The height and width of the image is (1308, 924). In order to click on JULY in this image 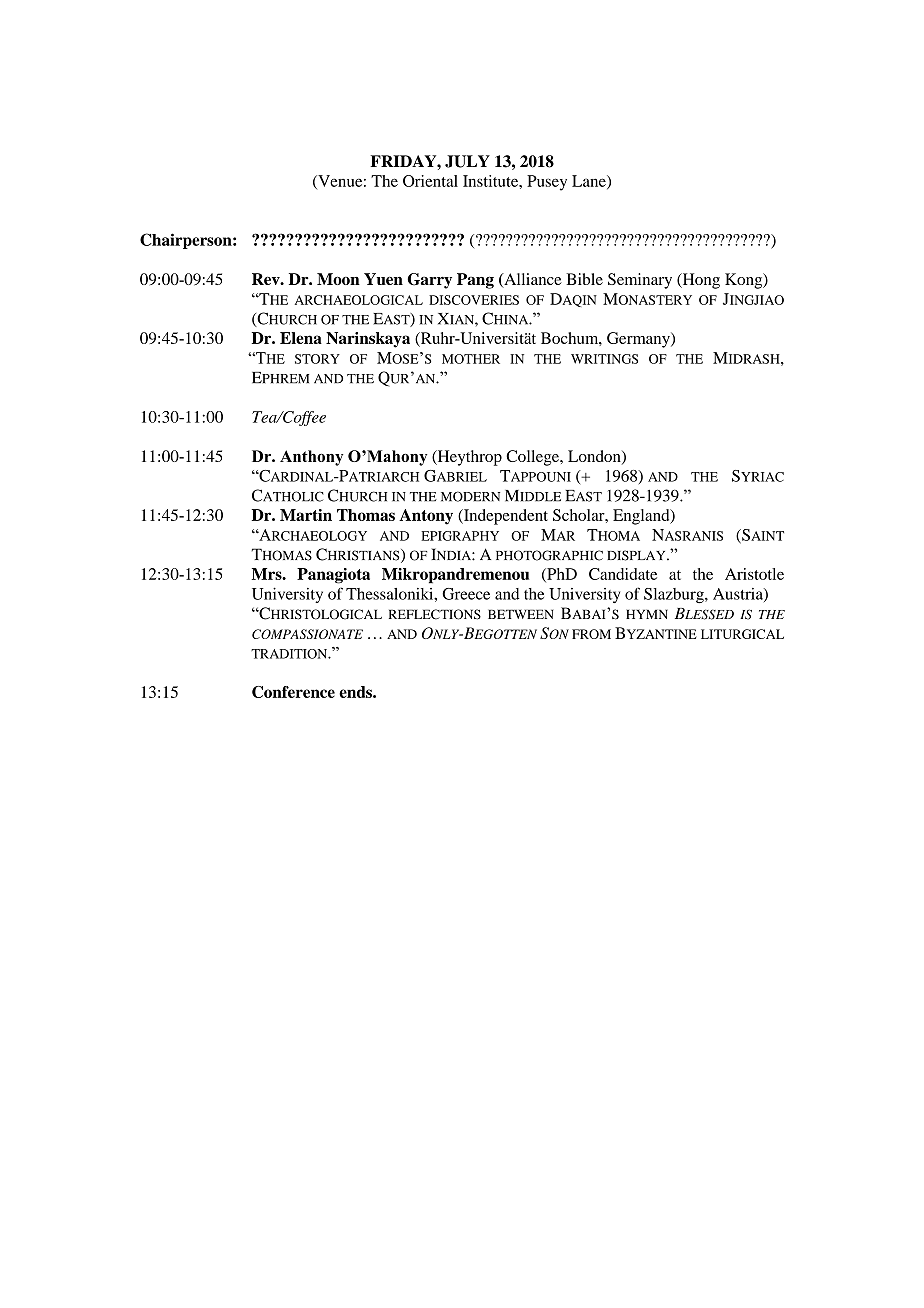, I will do `click(467, 161)`.
